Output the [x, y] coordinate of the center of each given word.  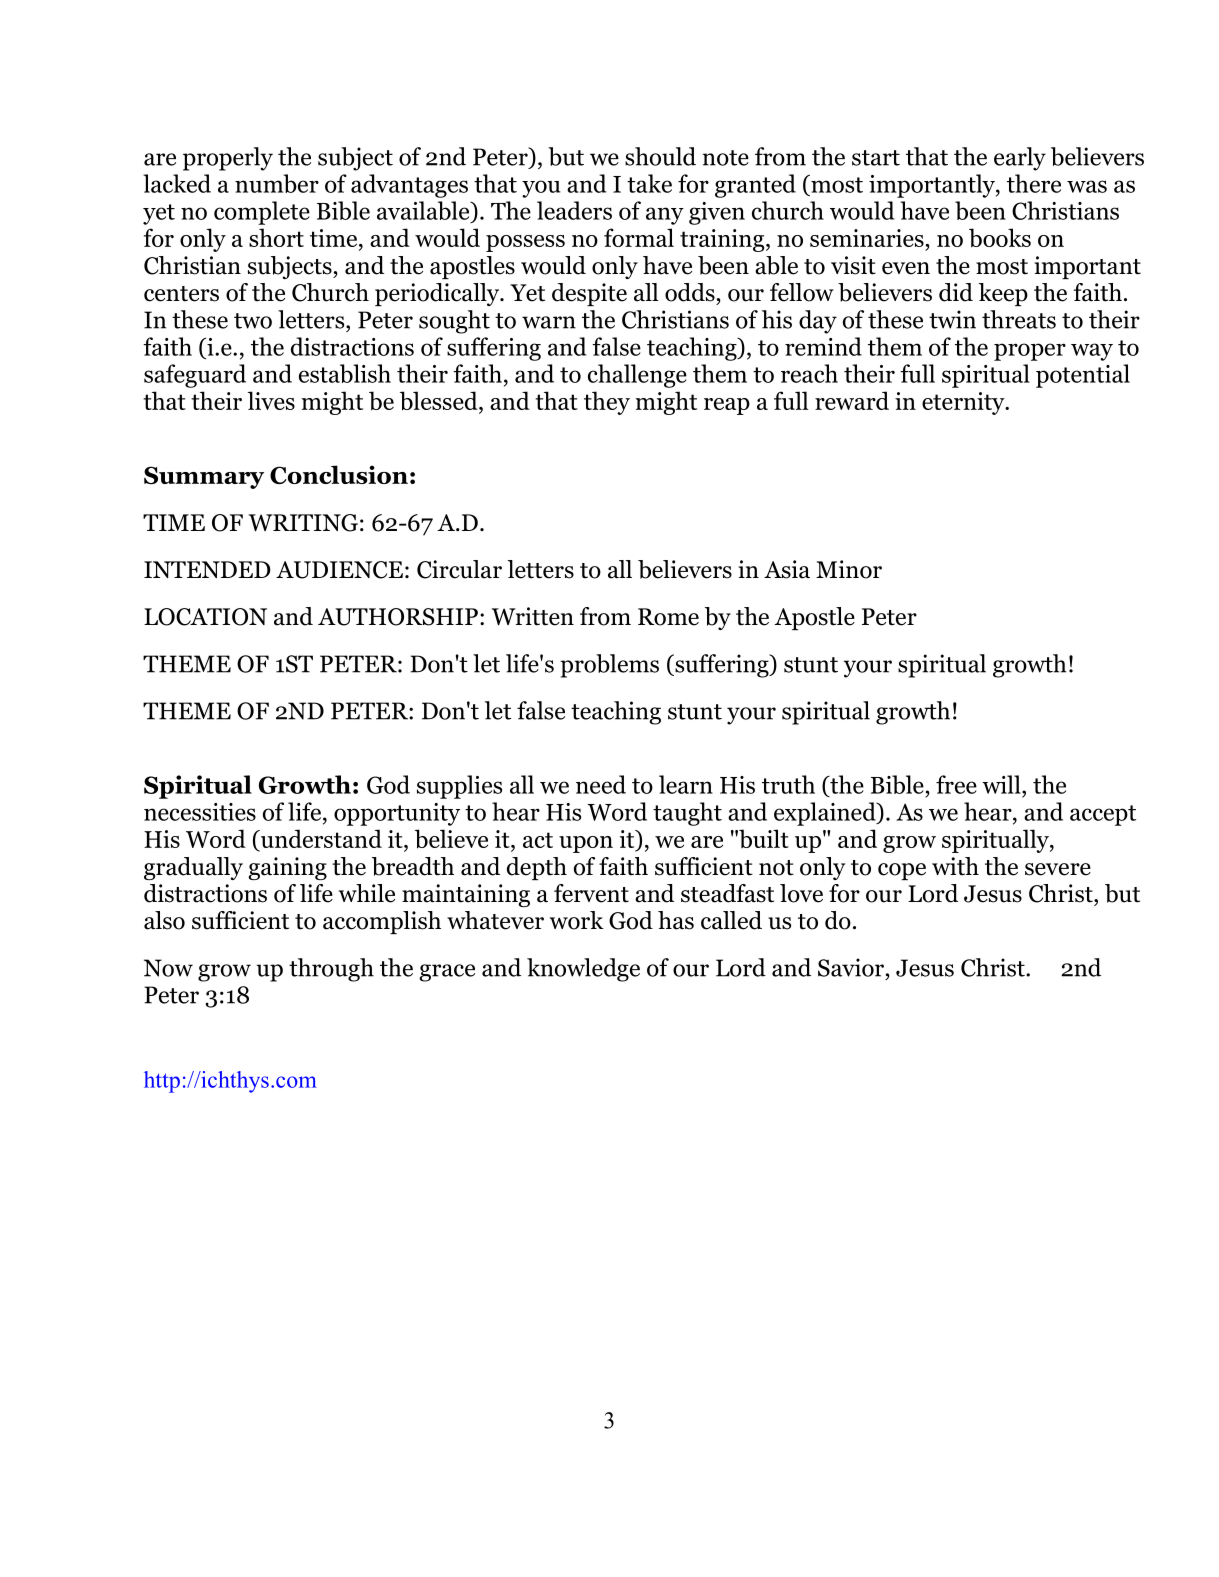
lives [271, 400]
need [601, 784]
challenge [637, 376]
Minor [849, 569]
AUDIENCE [339, 570]
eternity [964, 403]
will [1002, 784]
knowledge [583, 970]
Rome [668, 617]
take [649, 183]
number [277, 183]
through [331, 970]
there [1034, 183]
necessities [200, 812]
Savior [851, 967]
